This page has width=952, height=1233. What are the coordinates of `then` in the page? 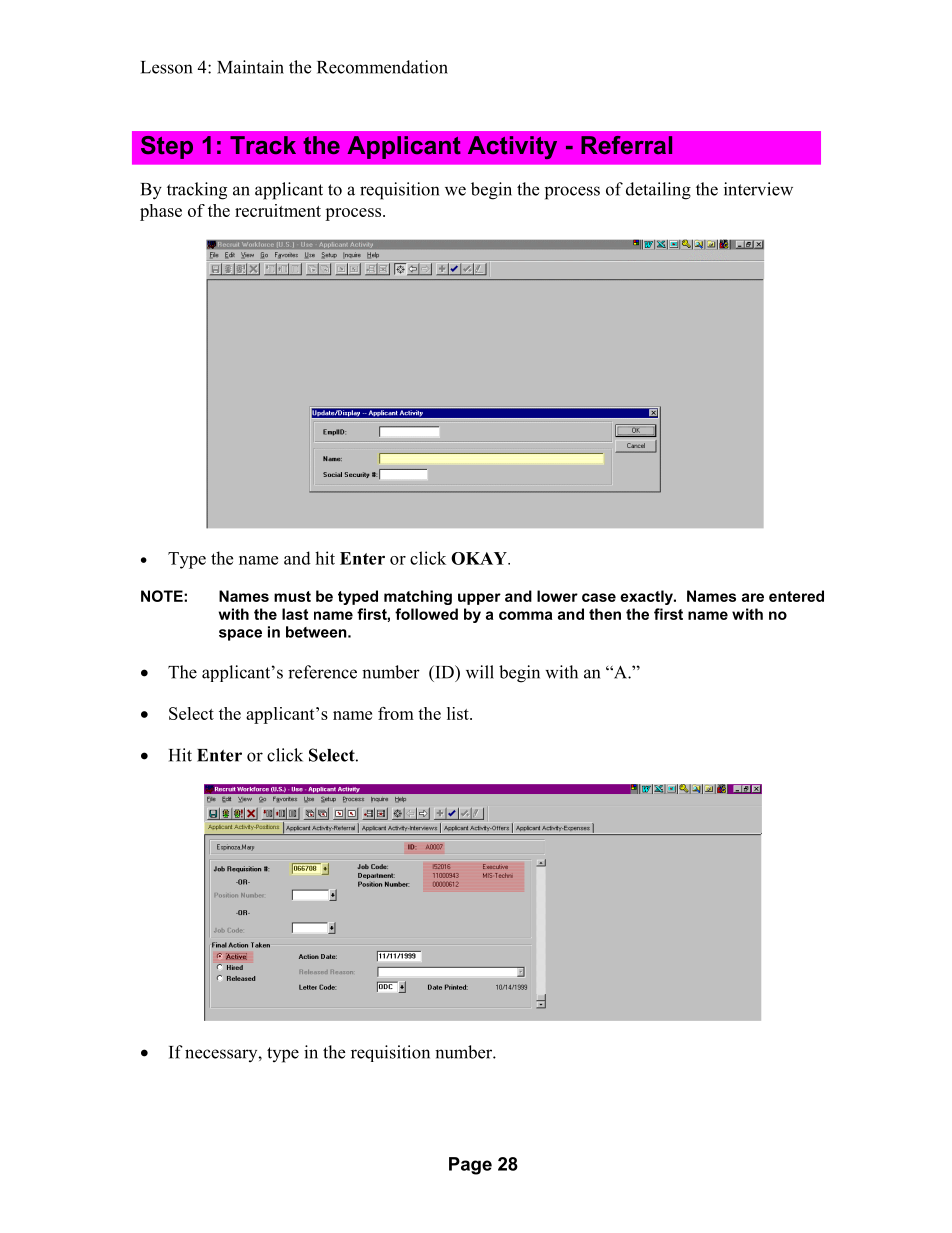 It's located at (605, 614).
